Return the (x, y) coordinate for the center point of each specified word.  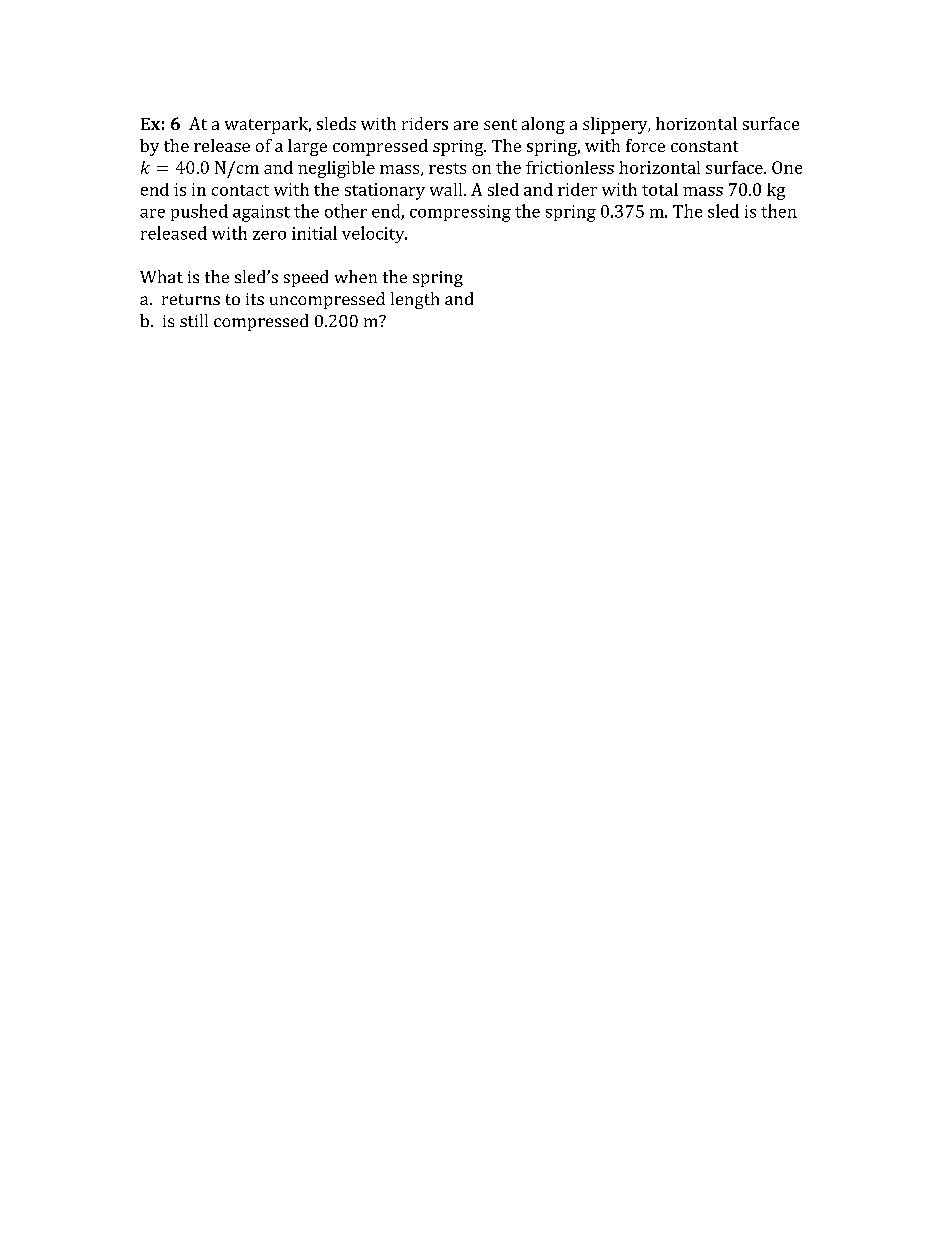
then (779, 211)
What (161, 276)
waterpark (268, 125)
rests (447, 168)
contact (240, 190)
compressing (460, 213)
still (194, 320)
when (356, 276)
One (787, 167)
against (261, 213)
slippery (616, 125)
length (415, 300)
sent (500, 124)
